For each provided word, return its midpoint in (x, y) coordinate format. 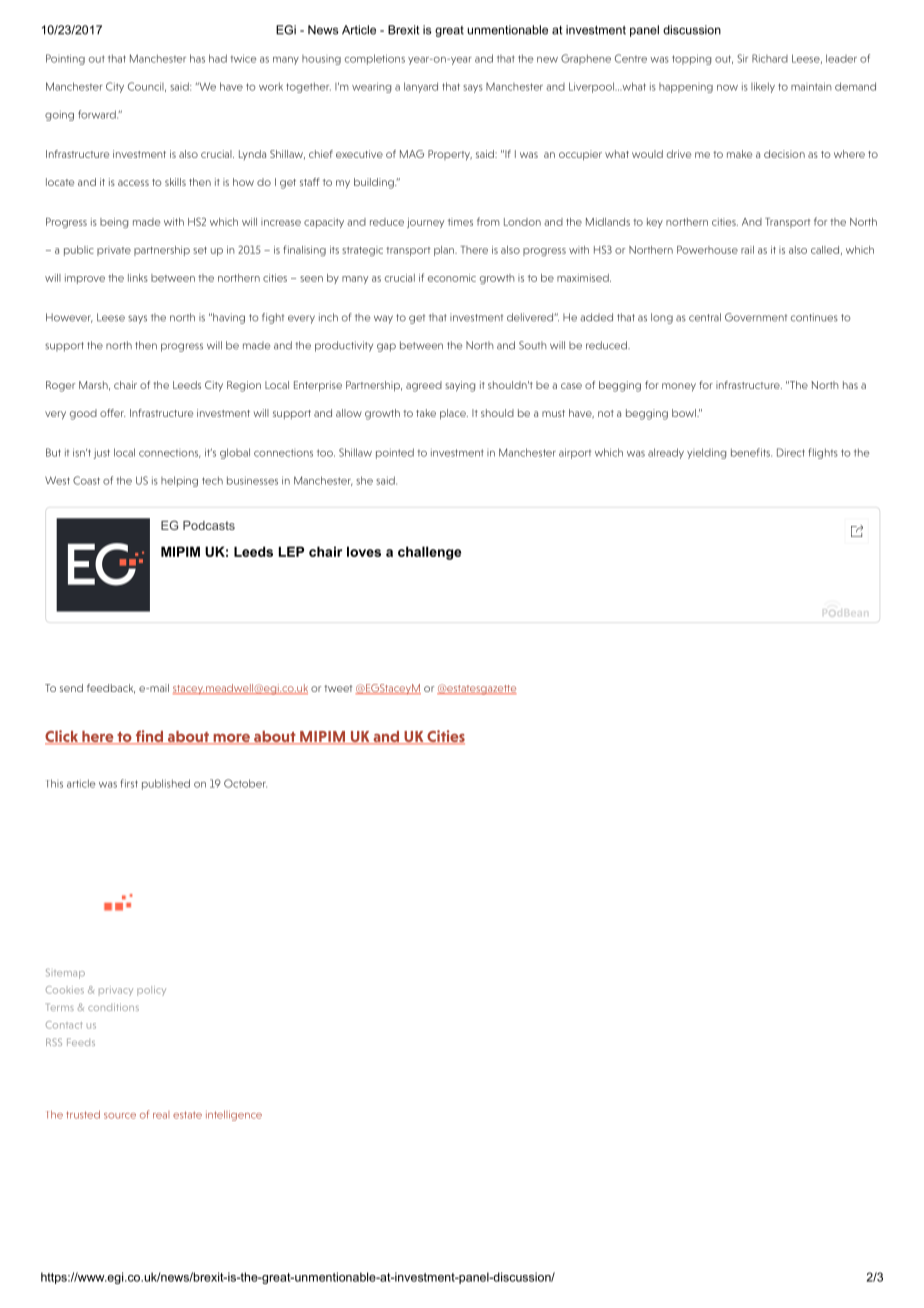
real (161, 1115)
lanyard (421, 87)
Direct (791, 452)
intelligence (234, 1115)
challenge (429, 553)
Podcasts (209, 525)
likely (763, 87)
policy (151, 991)
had (218, 58)
